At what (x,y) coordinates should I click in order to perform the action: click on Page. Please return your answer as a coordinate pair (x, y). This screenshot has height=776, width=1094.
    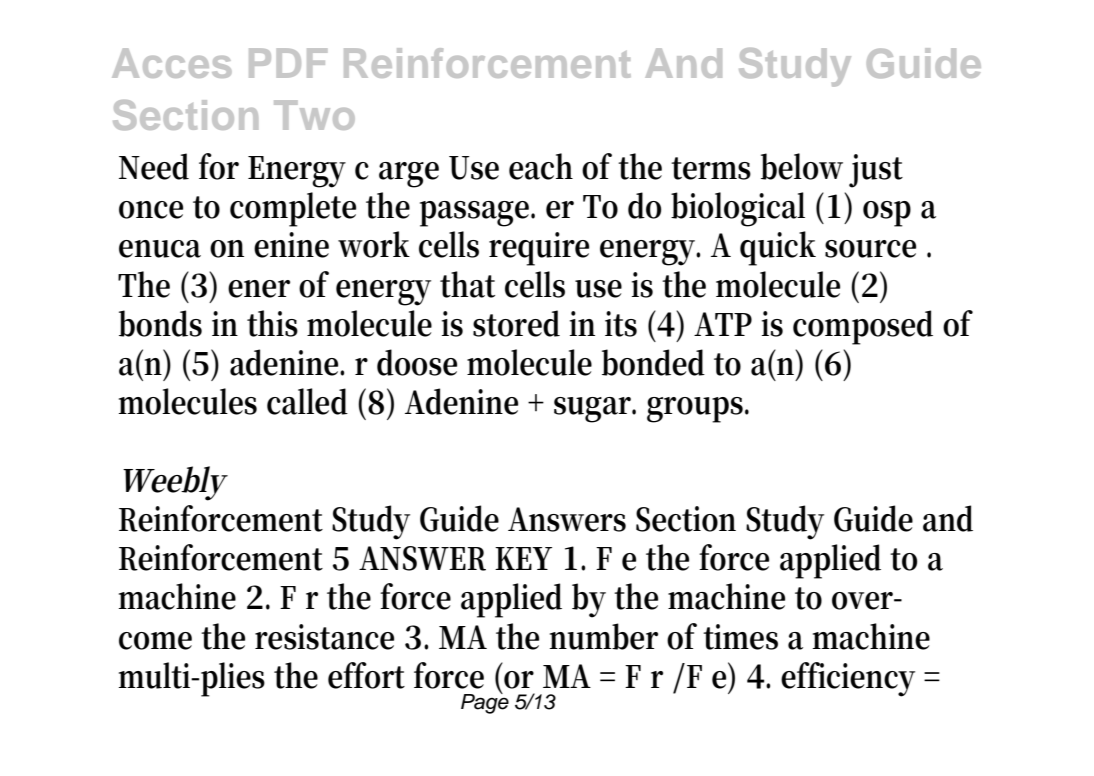
    Looking at the image, I should click on (485, 703).
